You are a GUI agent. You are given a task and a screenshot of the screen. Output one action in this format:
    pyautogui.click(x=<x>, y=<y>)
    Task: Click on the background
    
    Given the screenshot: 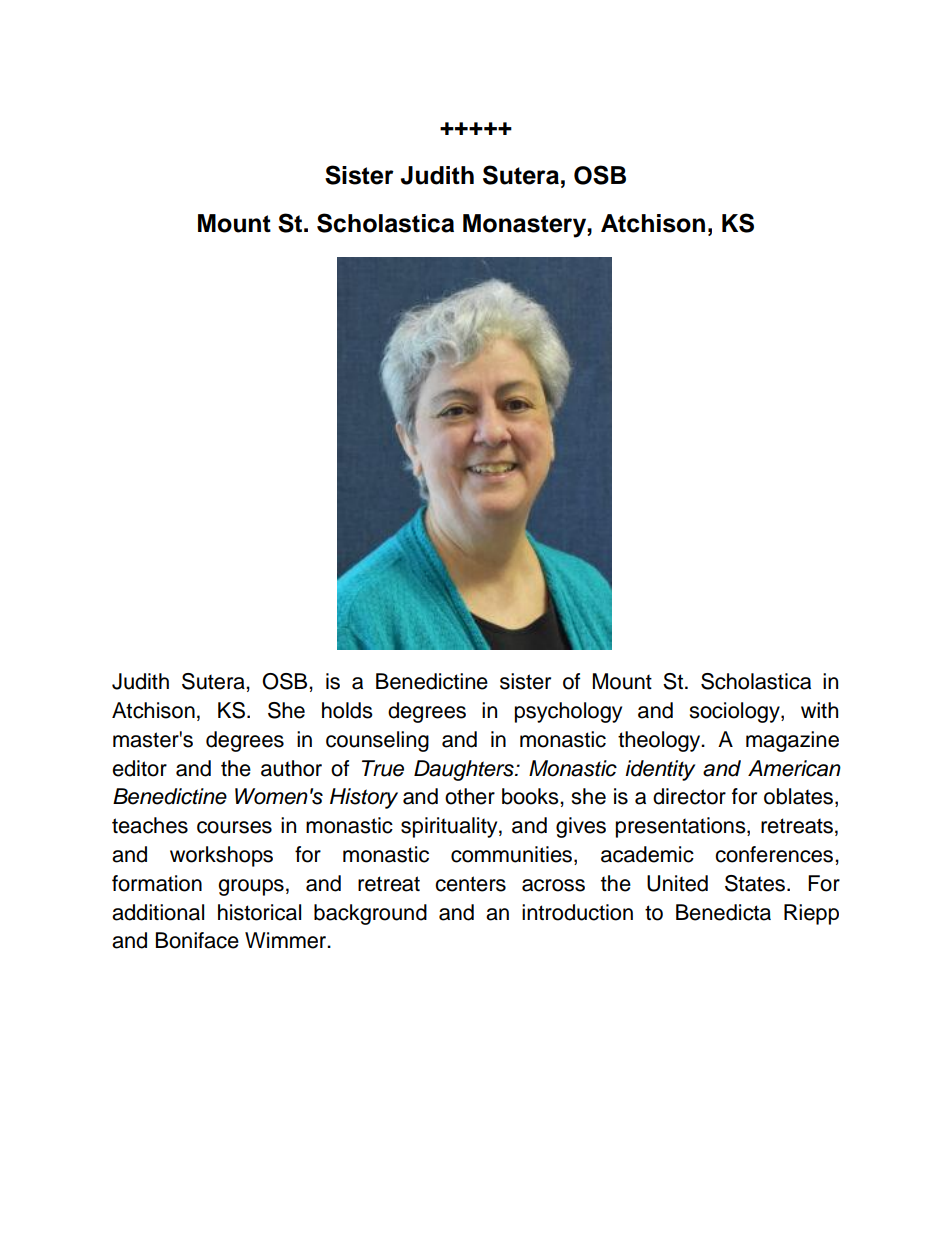 What is the action you would take?
    pyautogui.click(x=370, y=914)
